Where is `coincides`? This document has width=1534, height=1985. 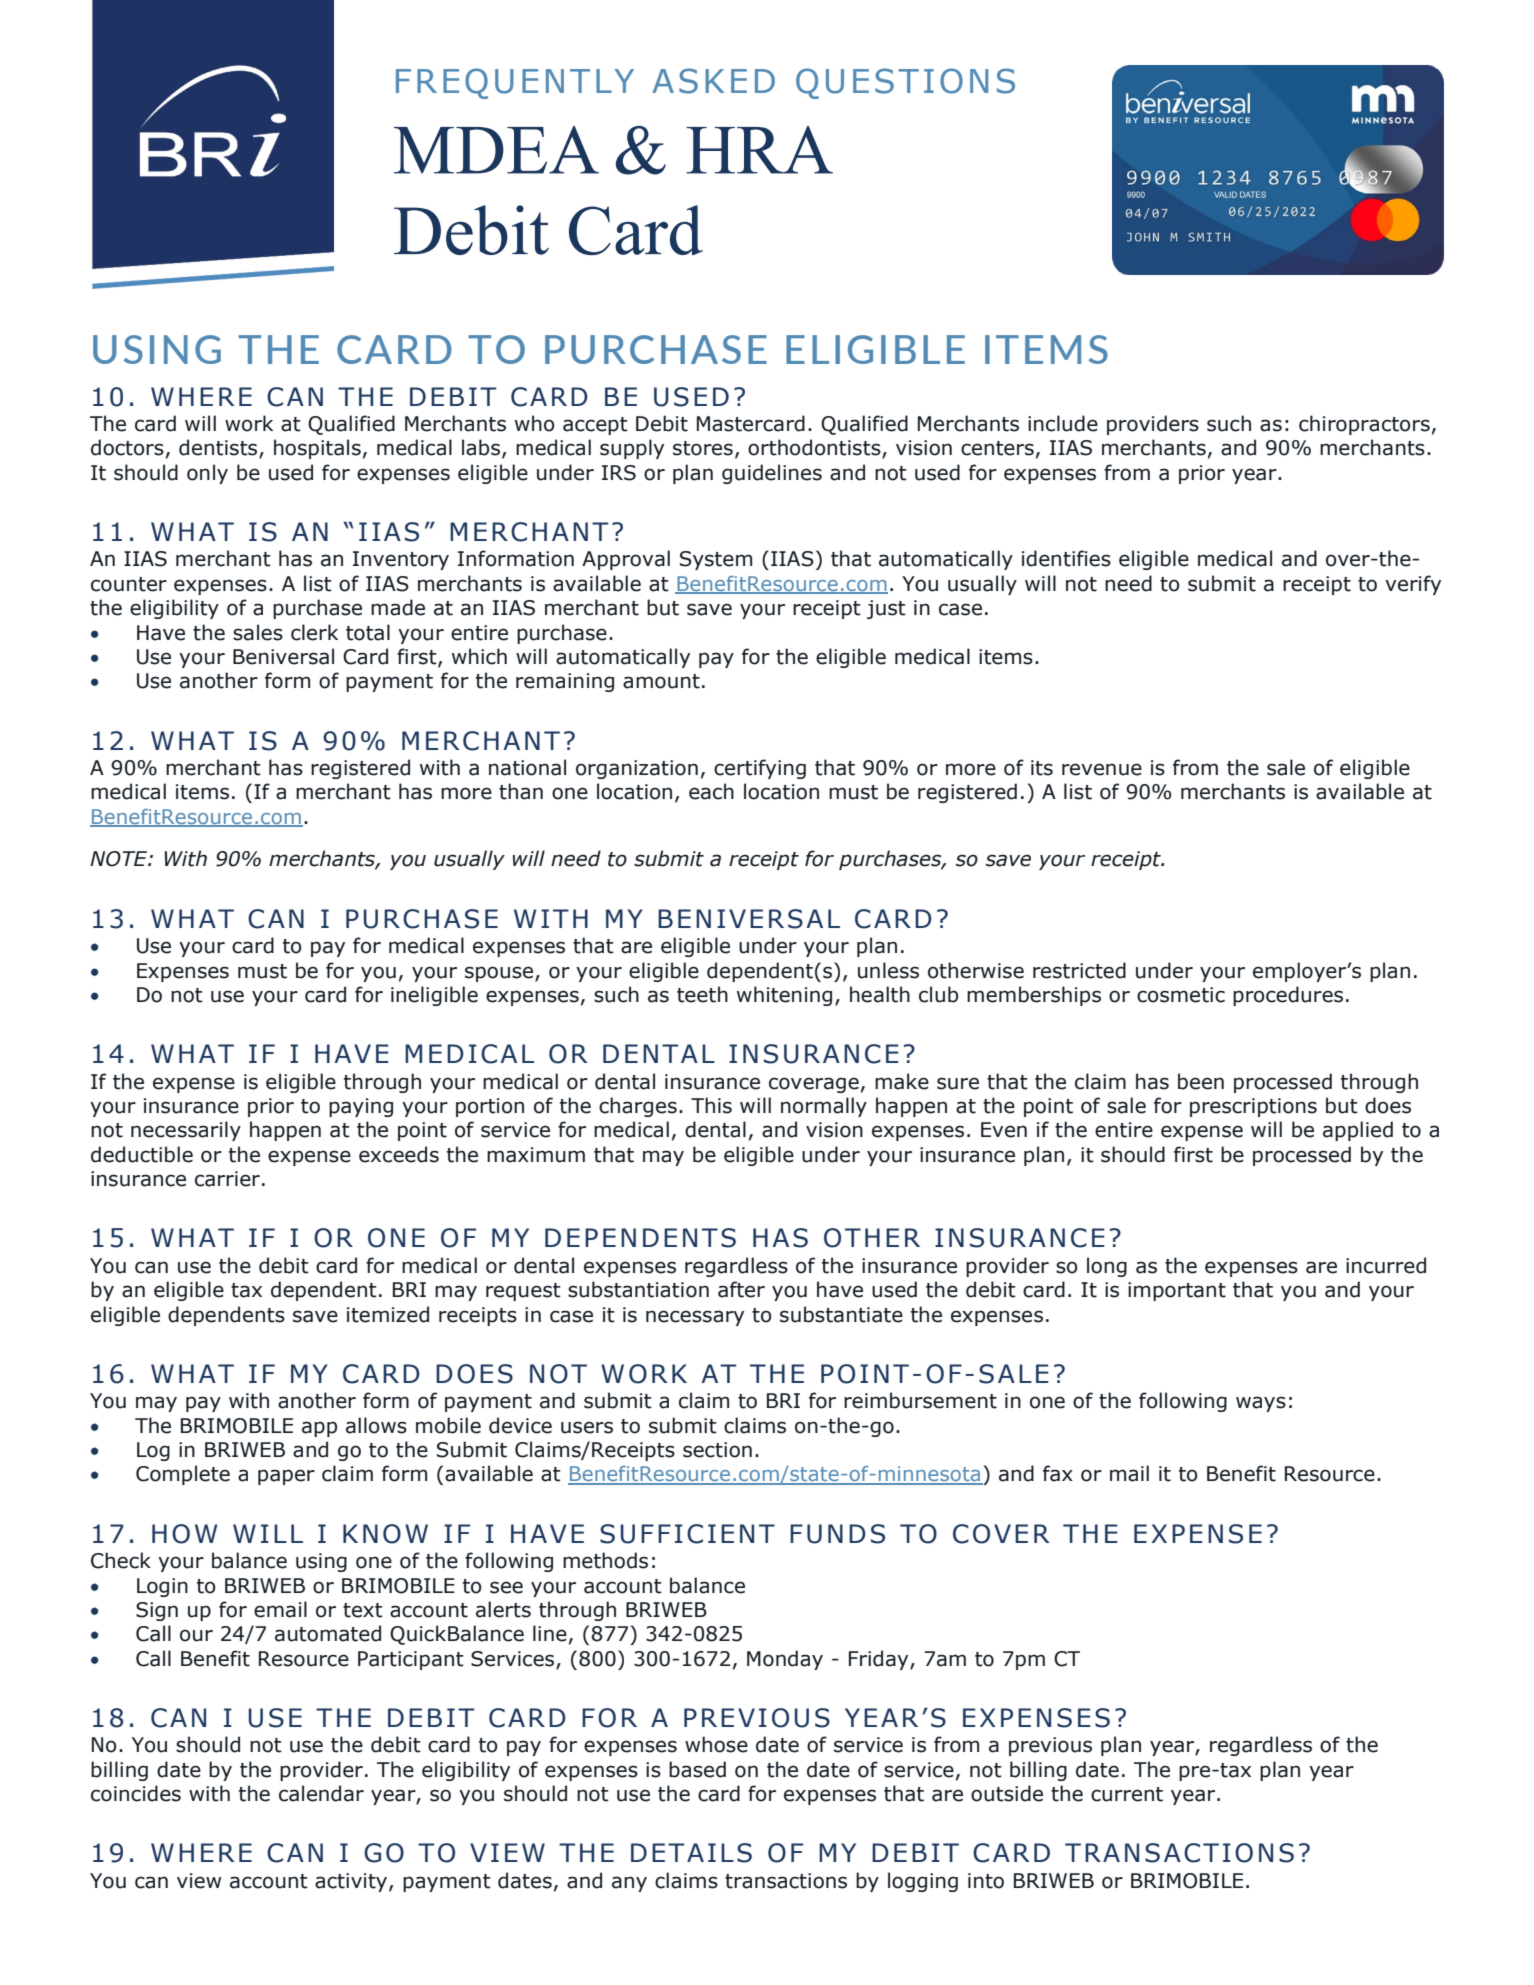 coincides is located at coordinates (136, 1793).
